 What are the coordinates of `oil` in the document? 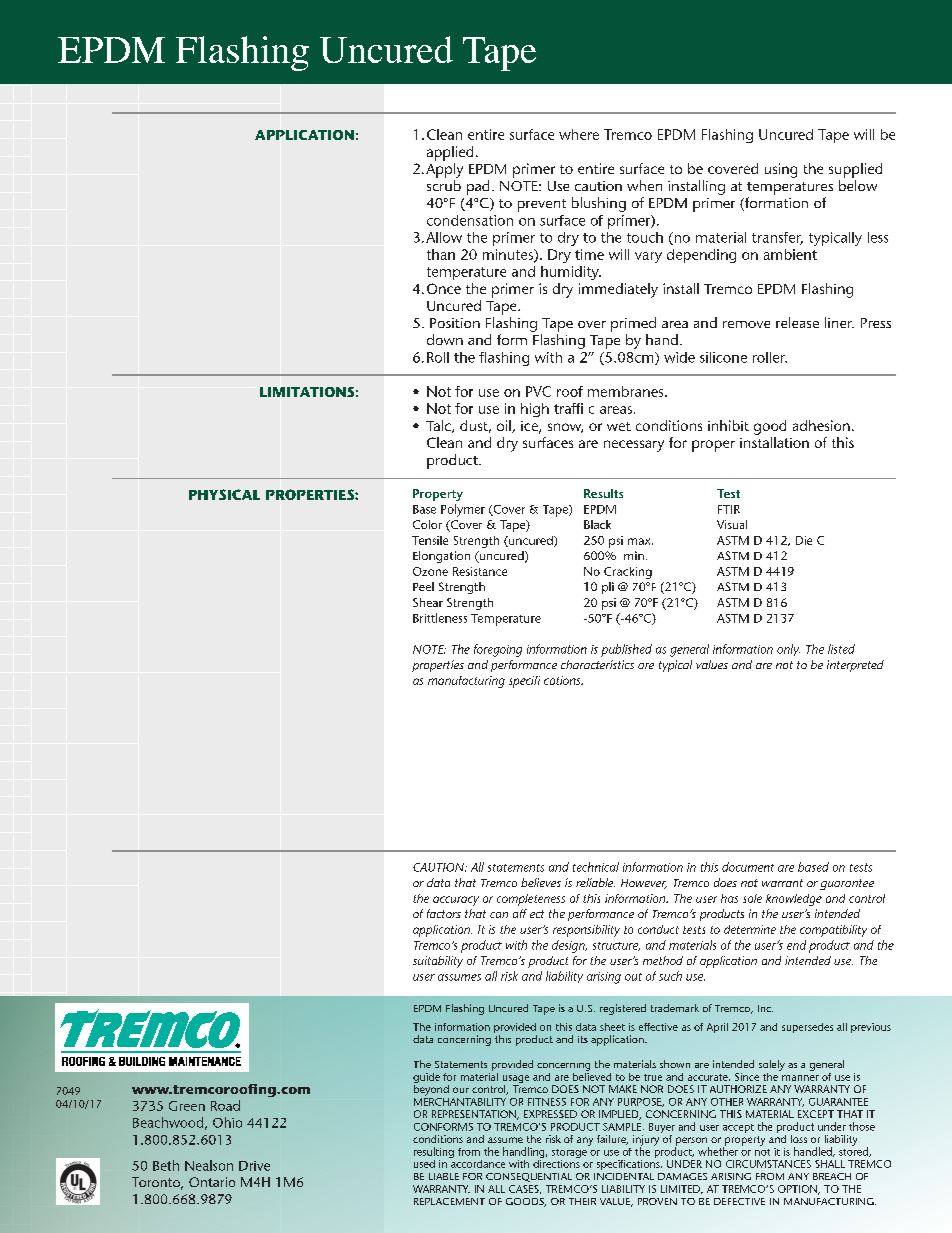 It's located at (505, 426).
